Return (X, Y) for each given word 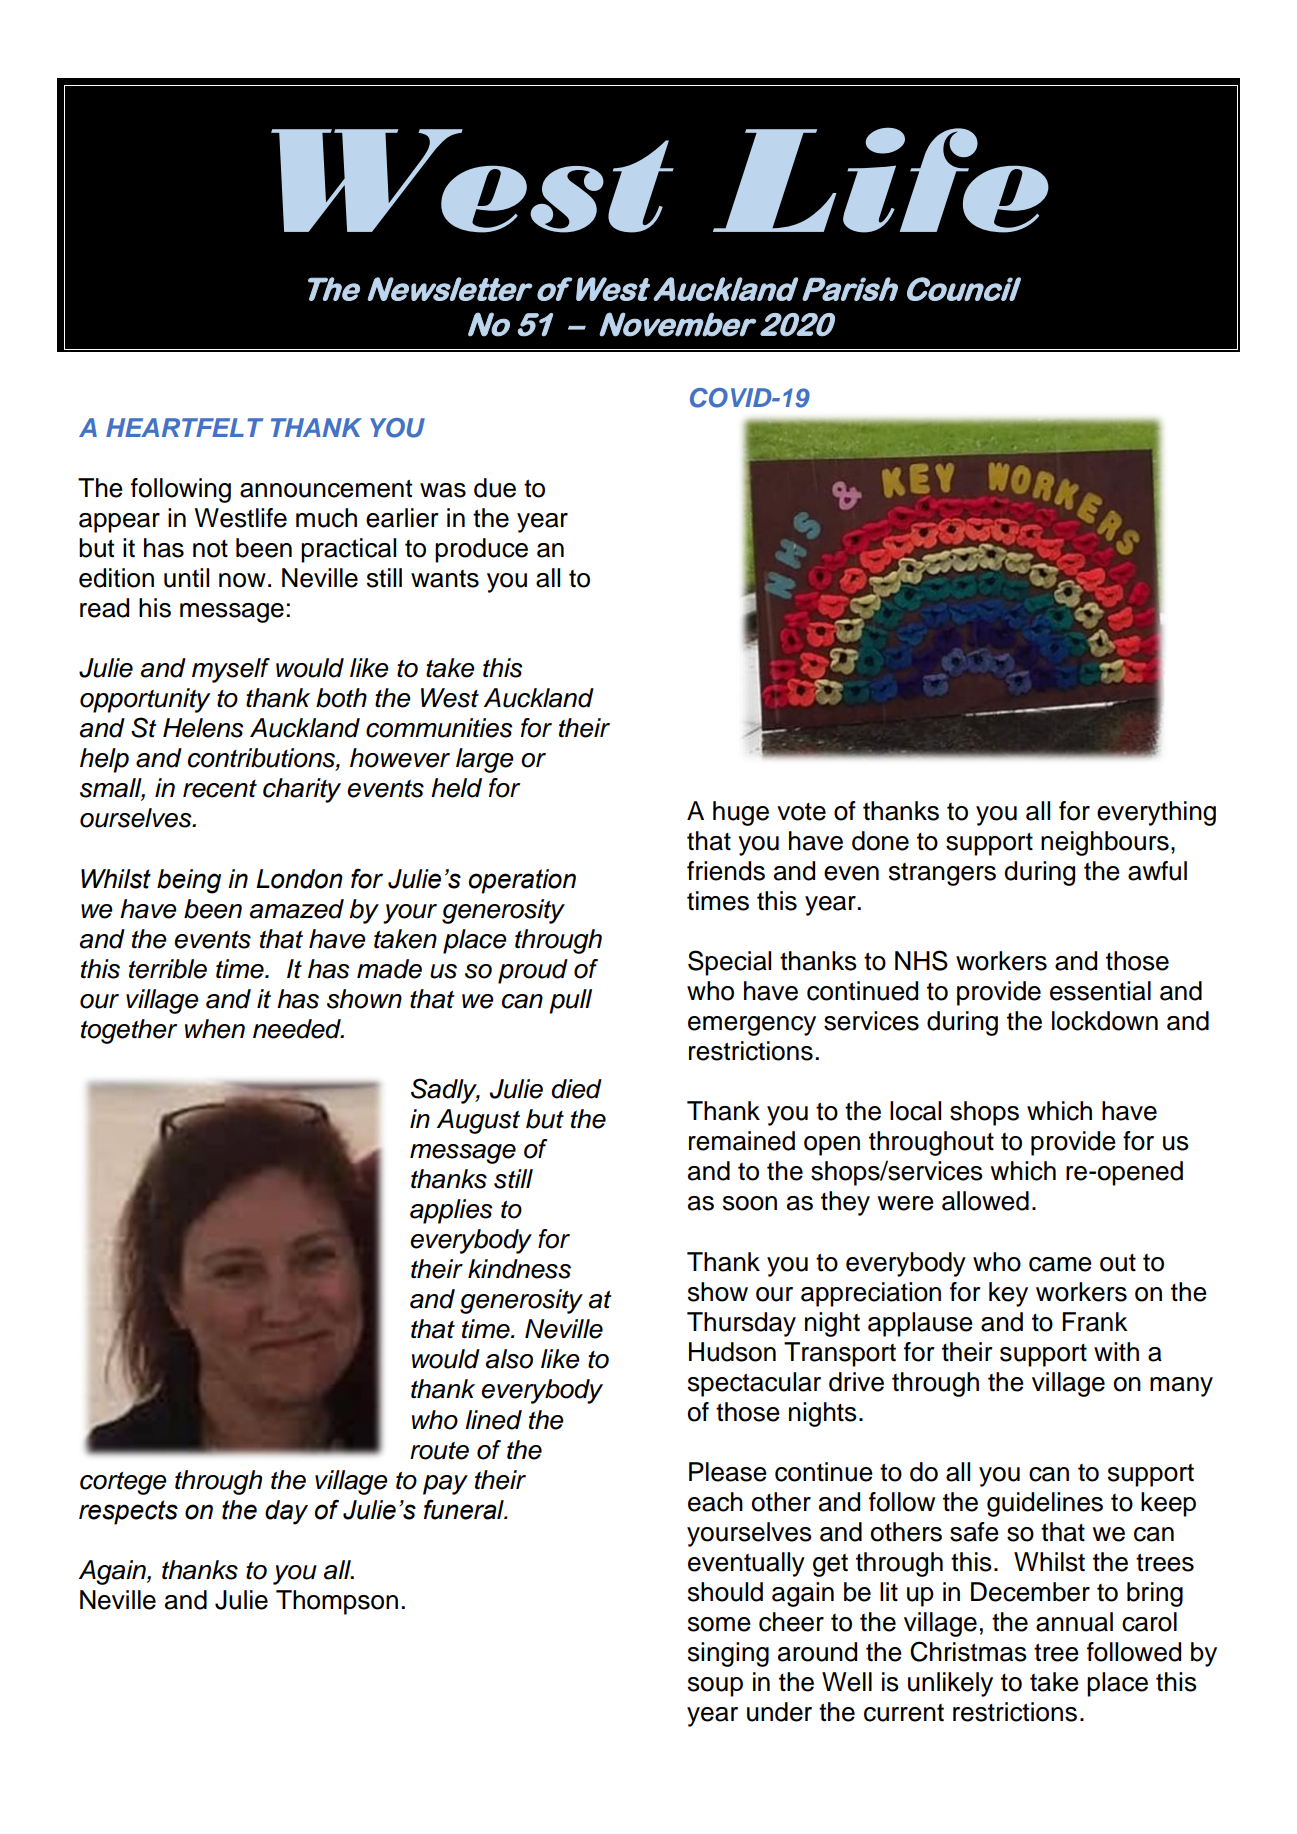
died (576, 1089)
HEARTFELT (184, 427)
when (215, 1029)
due (495, 488)
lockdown (1105, 1021)
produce (481, 550)
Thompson (337, 1602)
